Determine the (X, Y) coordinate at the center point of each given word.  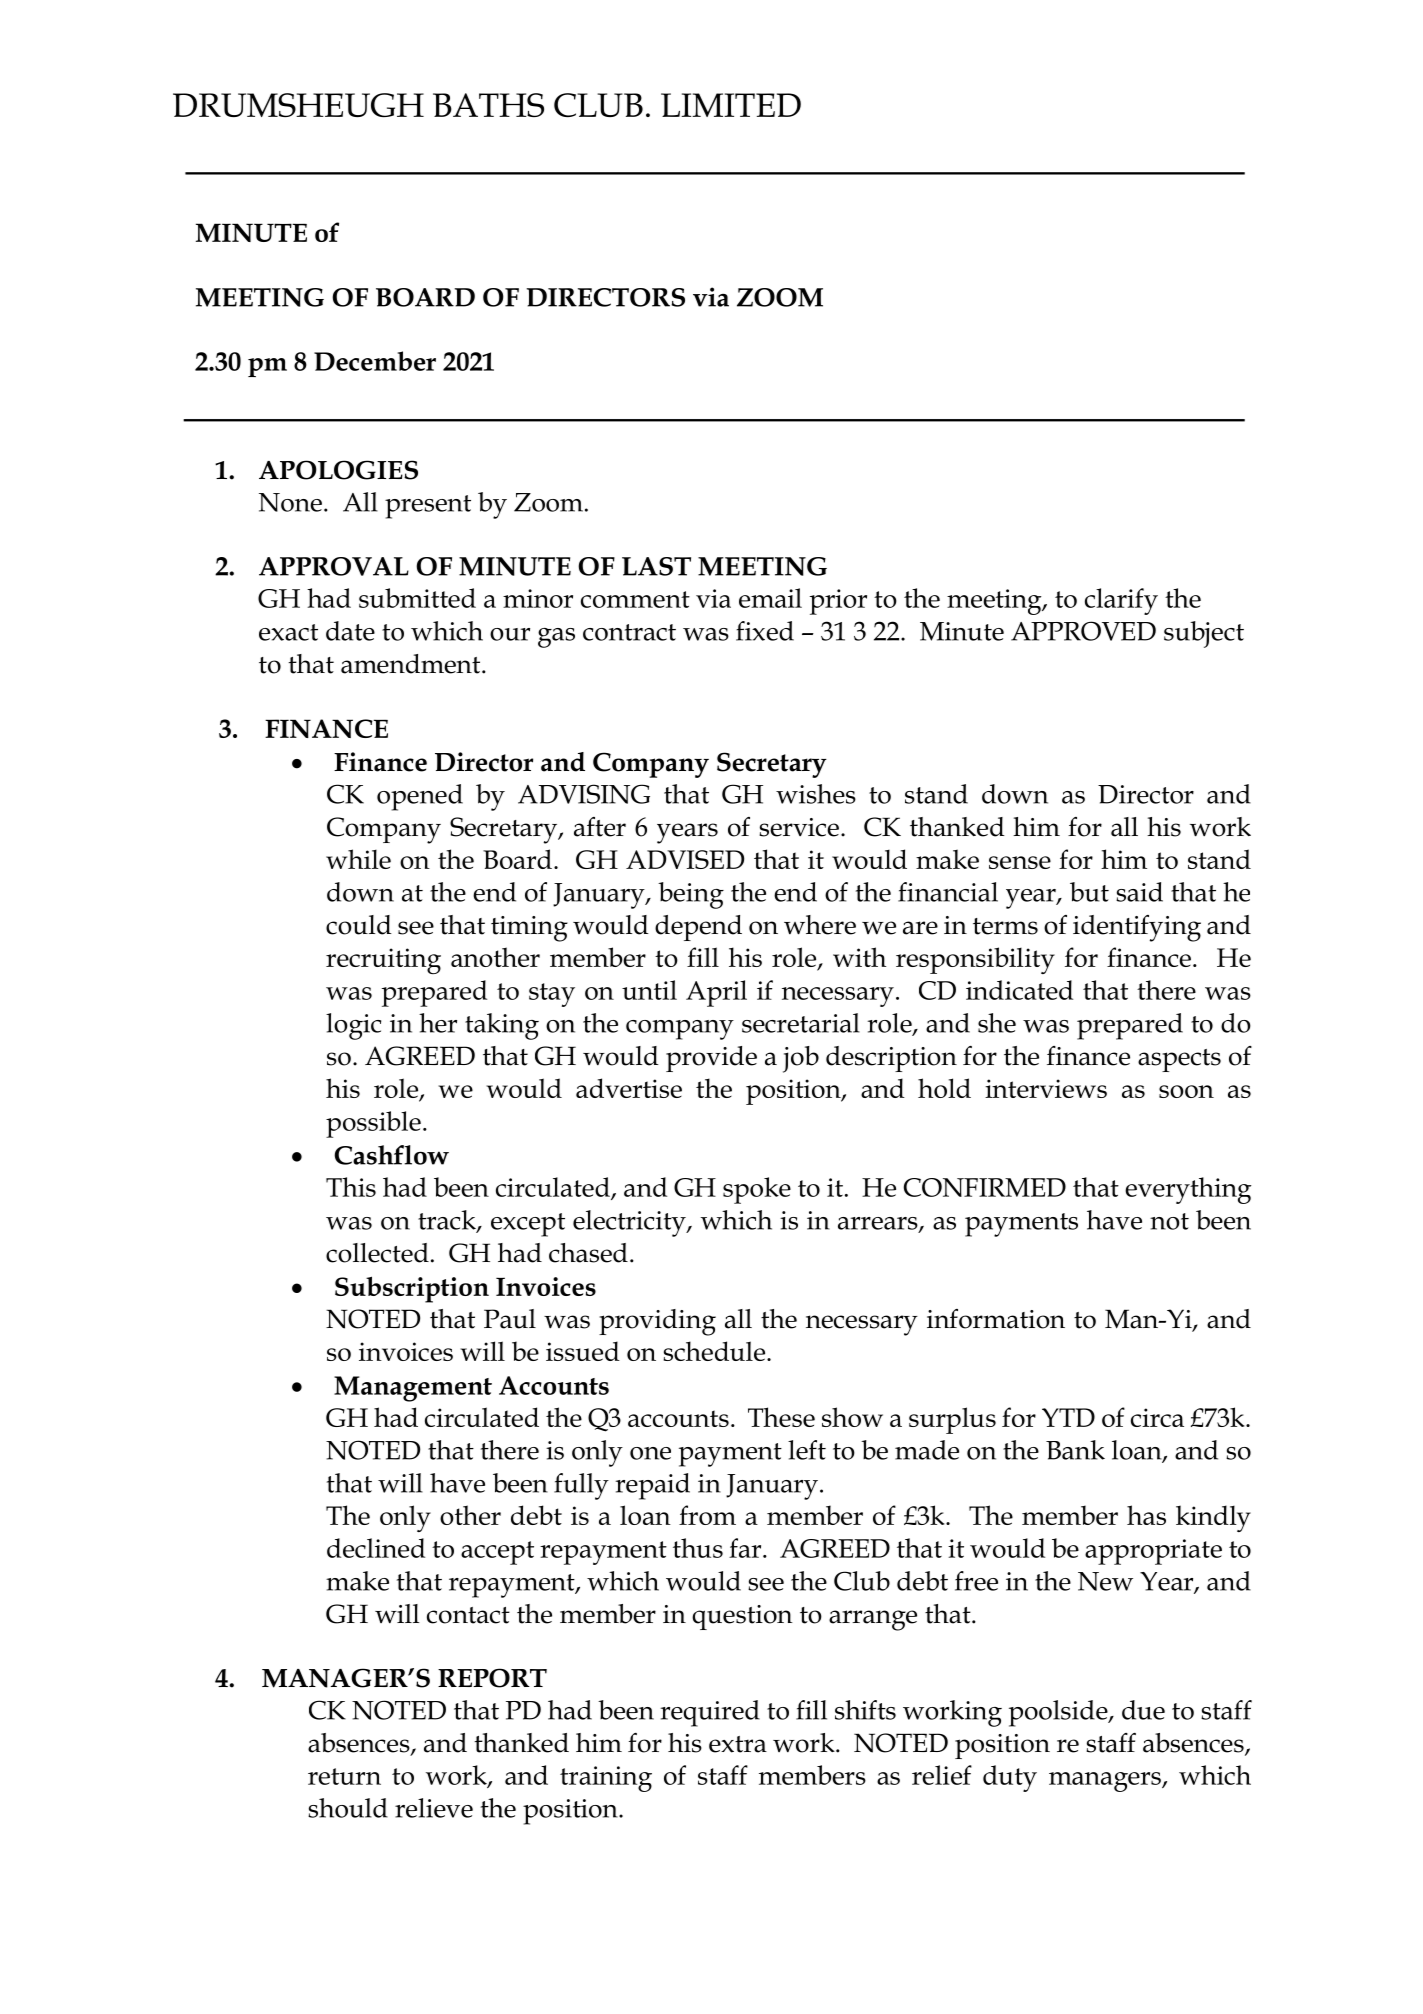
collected (377, 1253)
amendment (412, 664)
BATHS (488, 105)
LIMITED (731, 105)
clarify (1121, 601)
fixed (765, 631)
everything (1188, 1190)
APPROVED (1083, 631)
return (344, 1776)
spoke (757, 1190)
